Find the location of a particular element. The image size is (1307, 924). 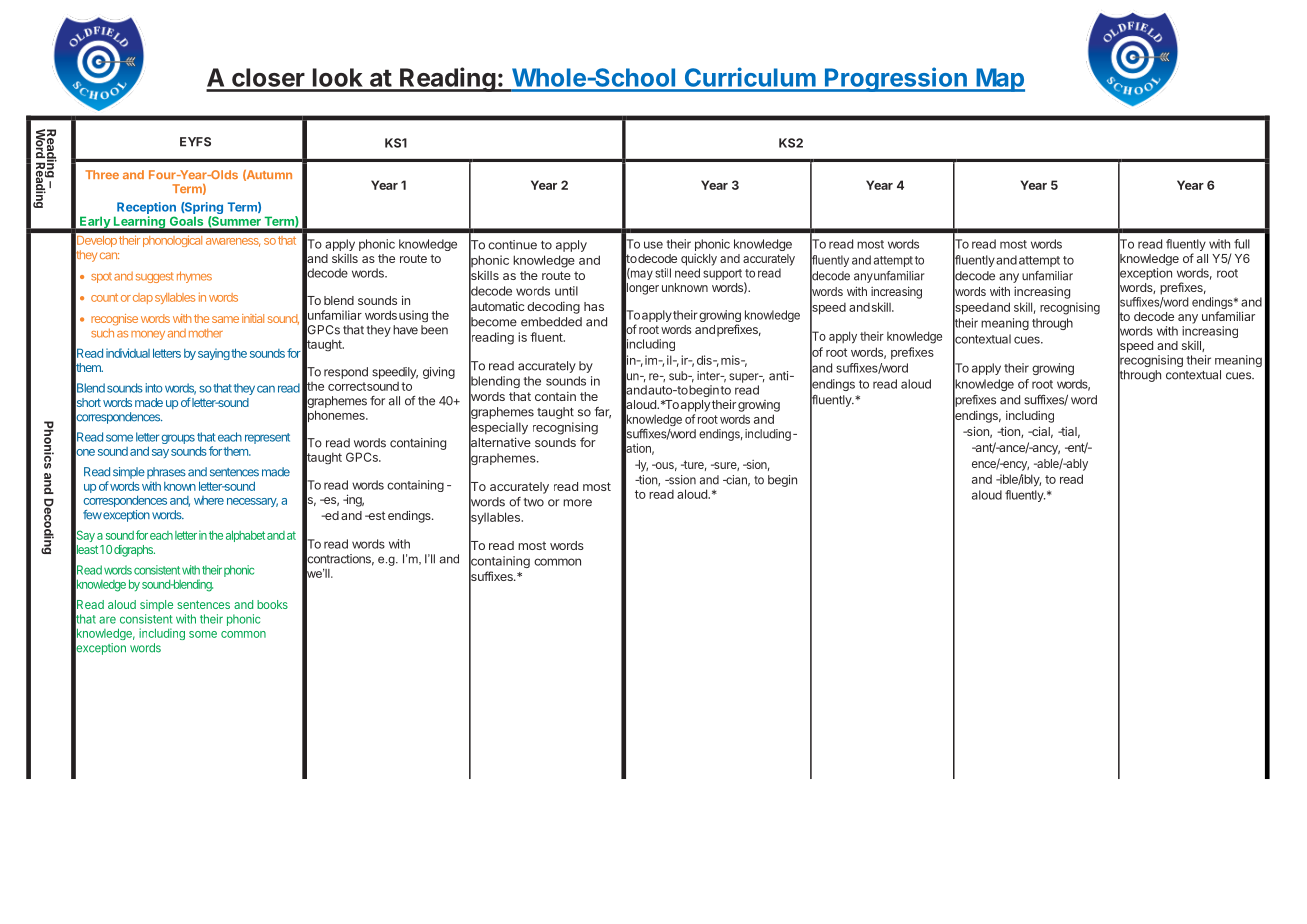

Map is located at coordinates (999, 80).
